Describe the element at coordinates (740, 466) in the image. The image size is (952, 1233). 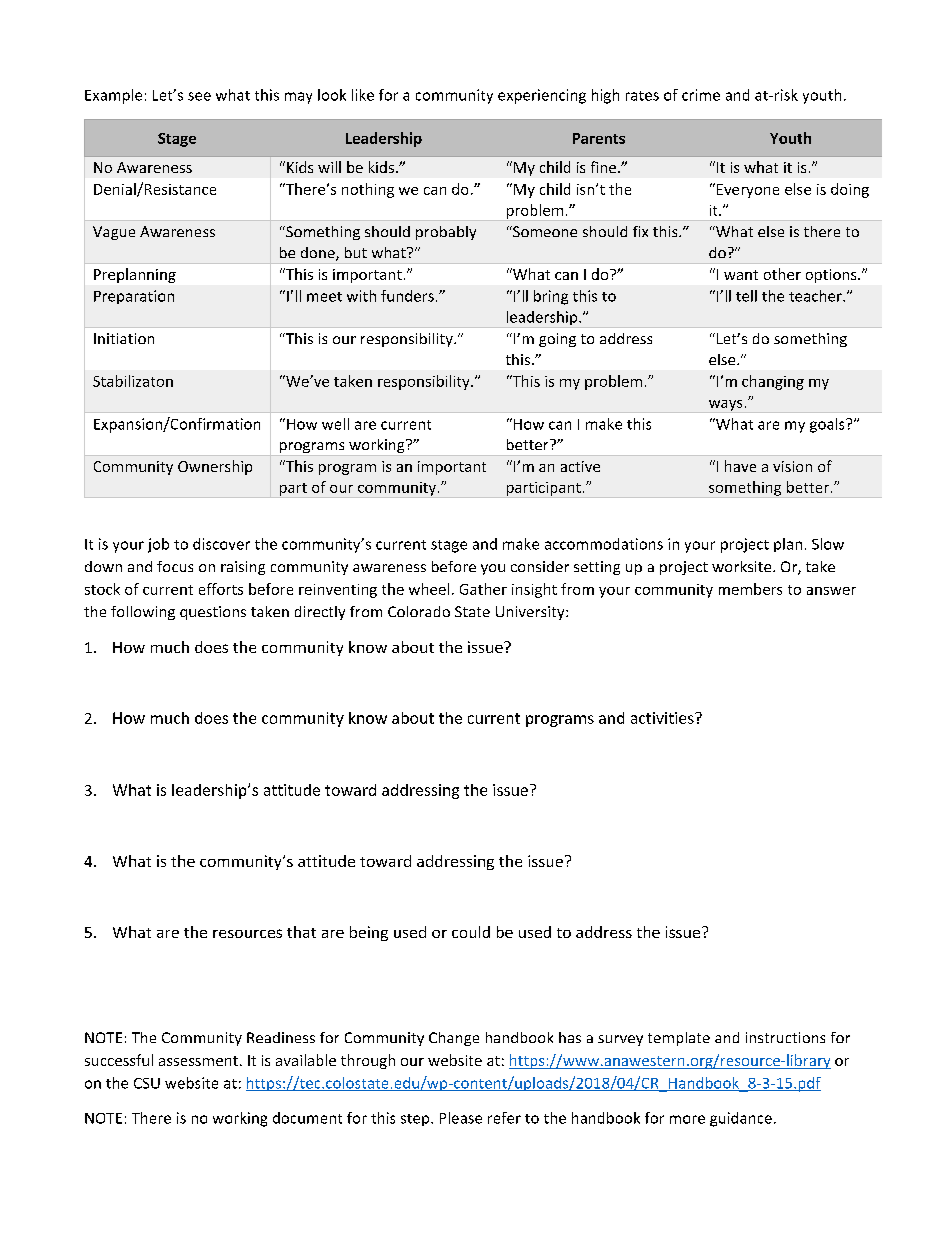
I see `have` at that location.
